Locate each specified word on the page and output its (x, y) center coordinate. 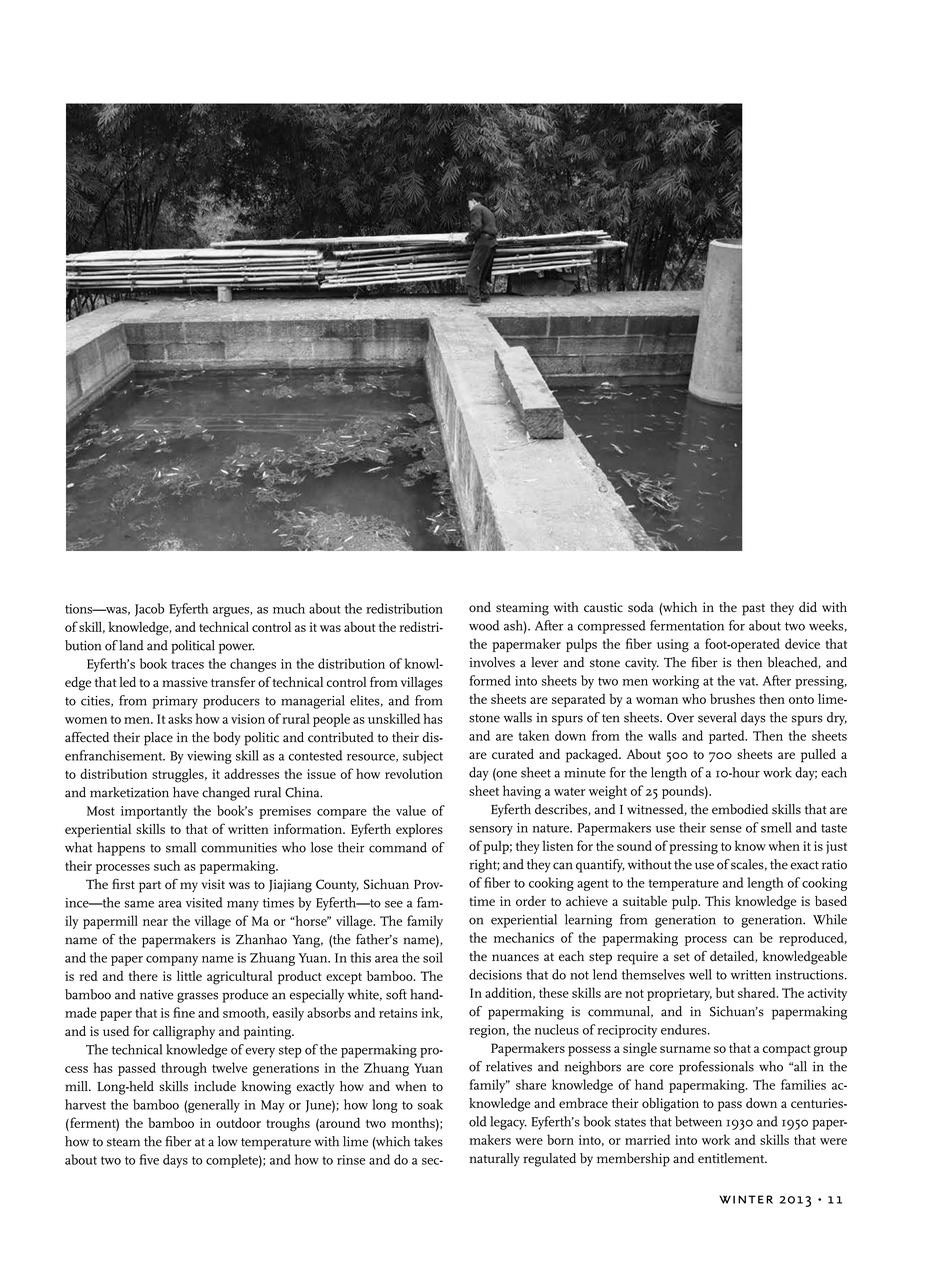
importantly (154, 812)
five (149, 1159)
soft (396, 994)
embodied (740, 809)
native (156, 995)
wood (484, 625)
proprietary (679, 994)
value (411, 810)
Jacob (149, 610)
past (753, 610)
